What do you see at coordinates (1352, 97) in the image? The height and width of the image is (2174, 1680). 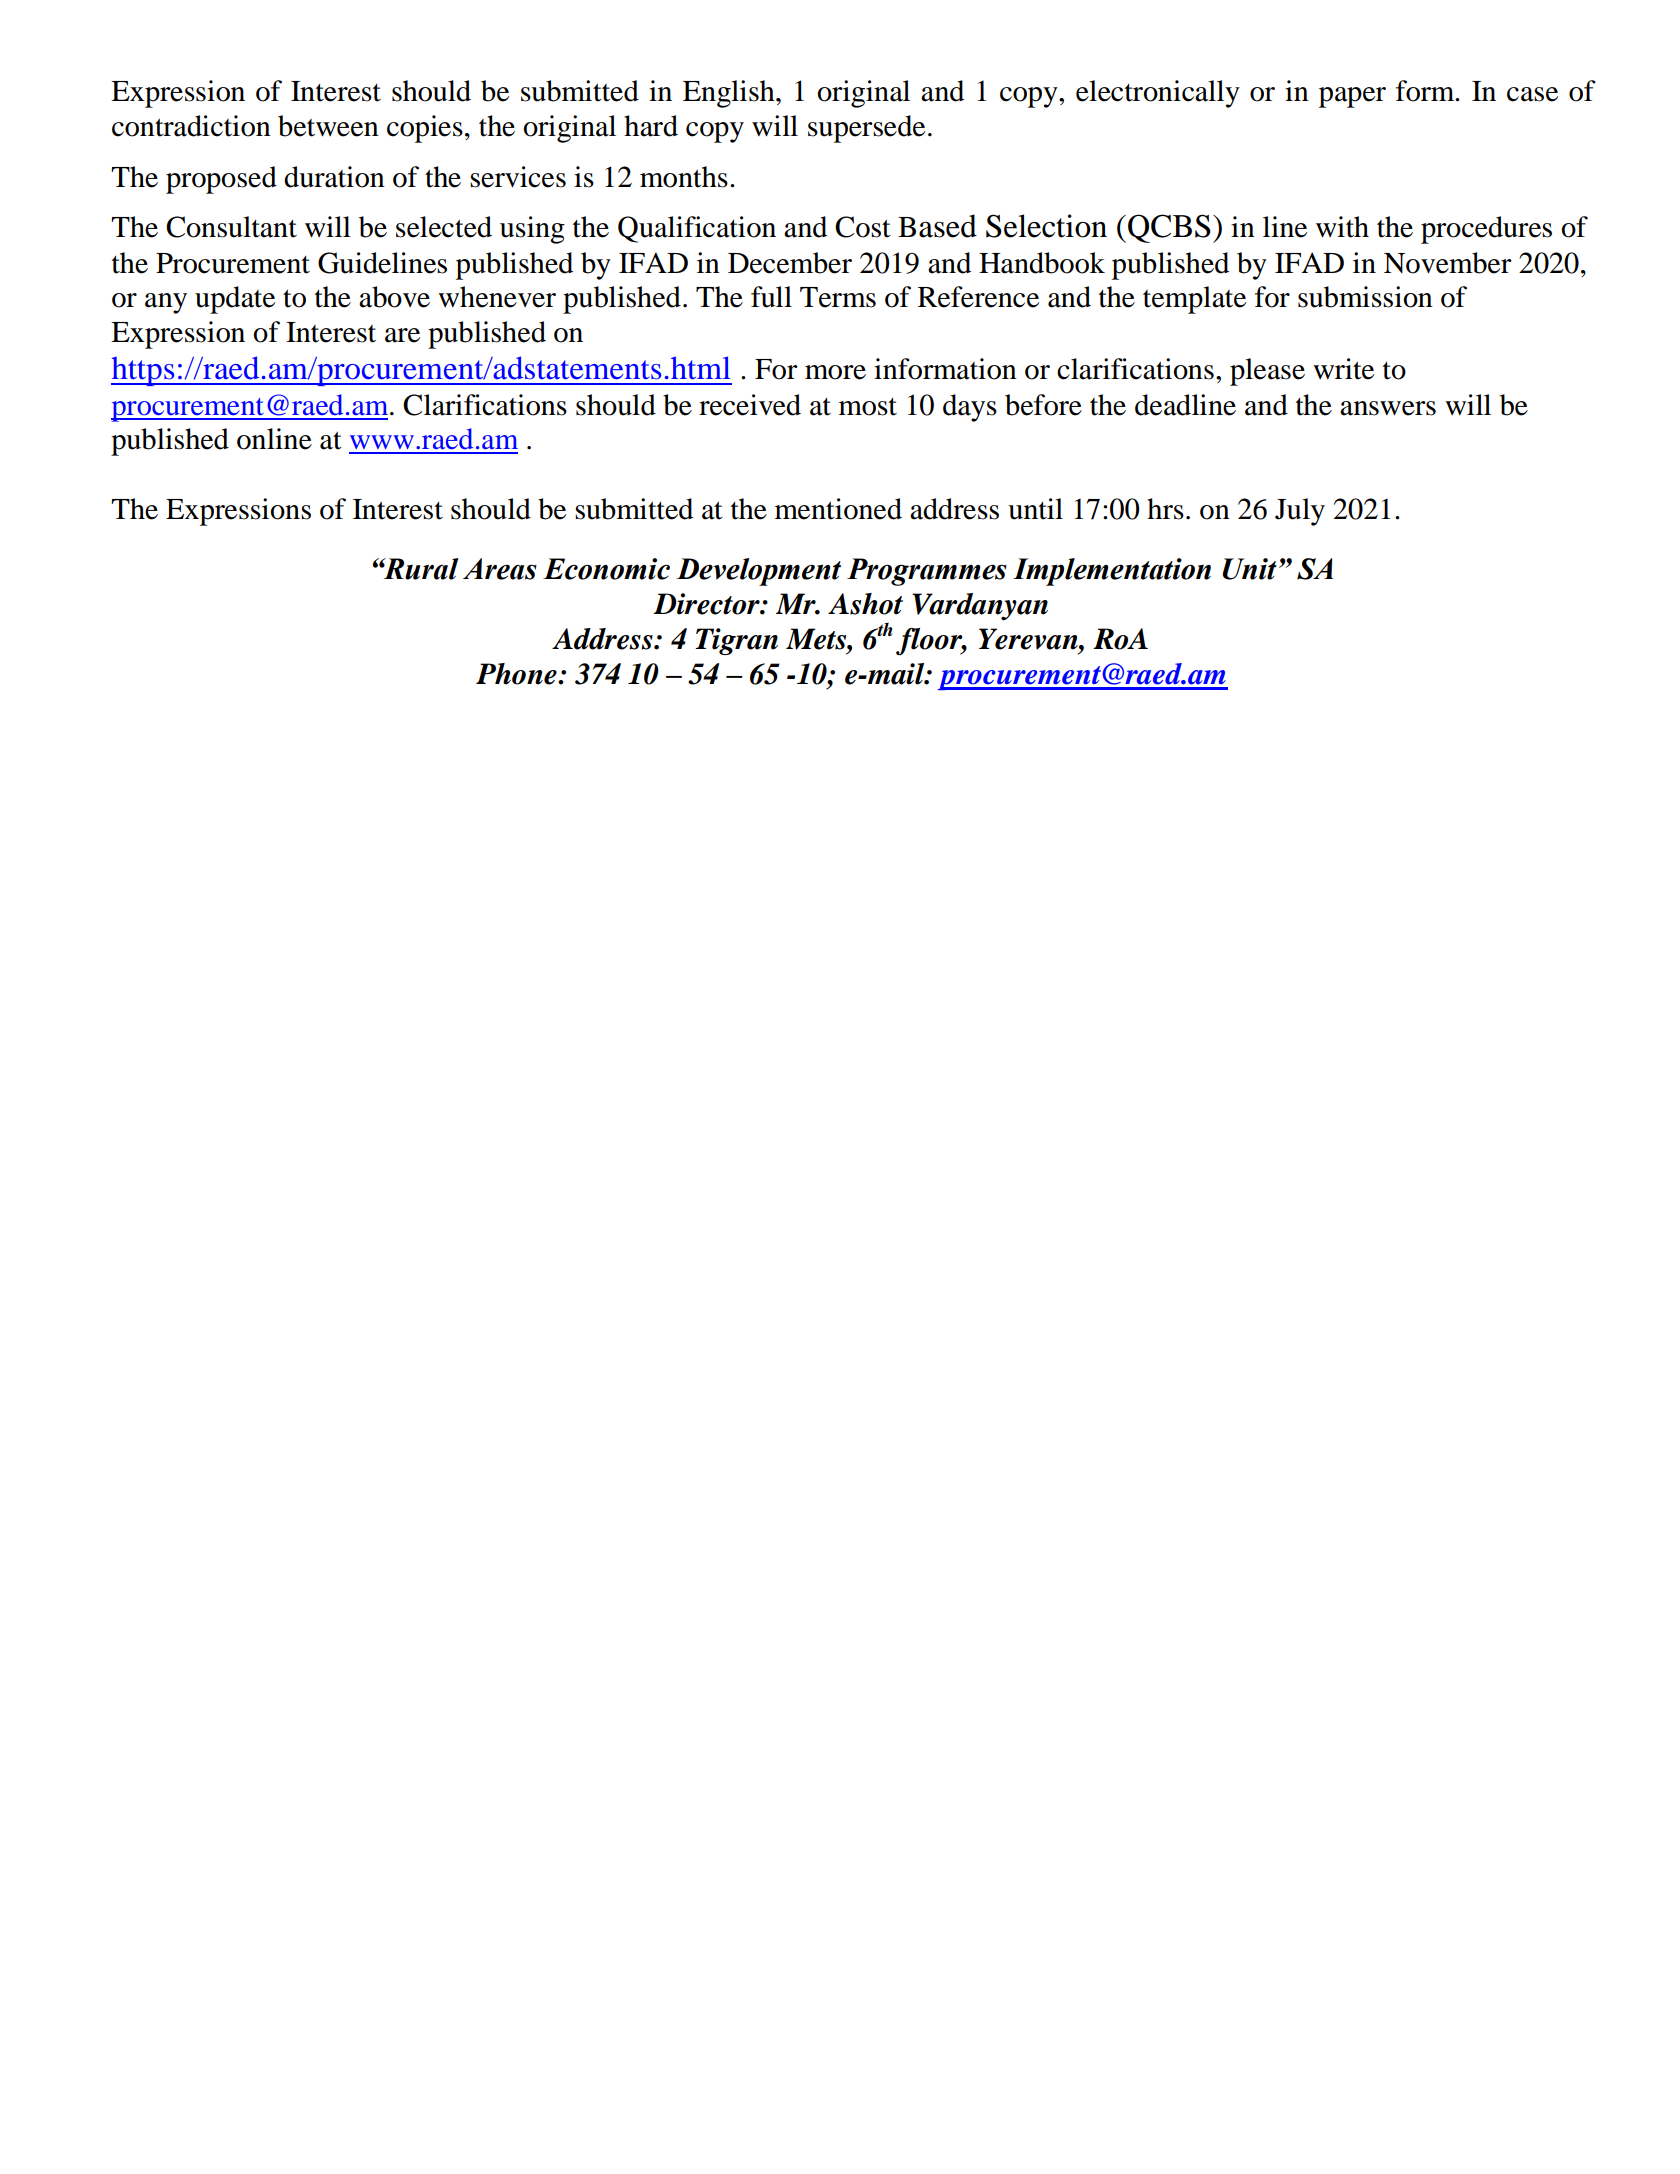 I see `paper` at bounding box center [1352, 97].
